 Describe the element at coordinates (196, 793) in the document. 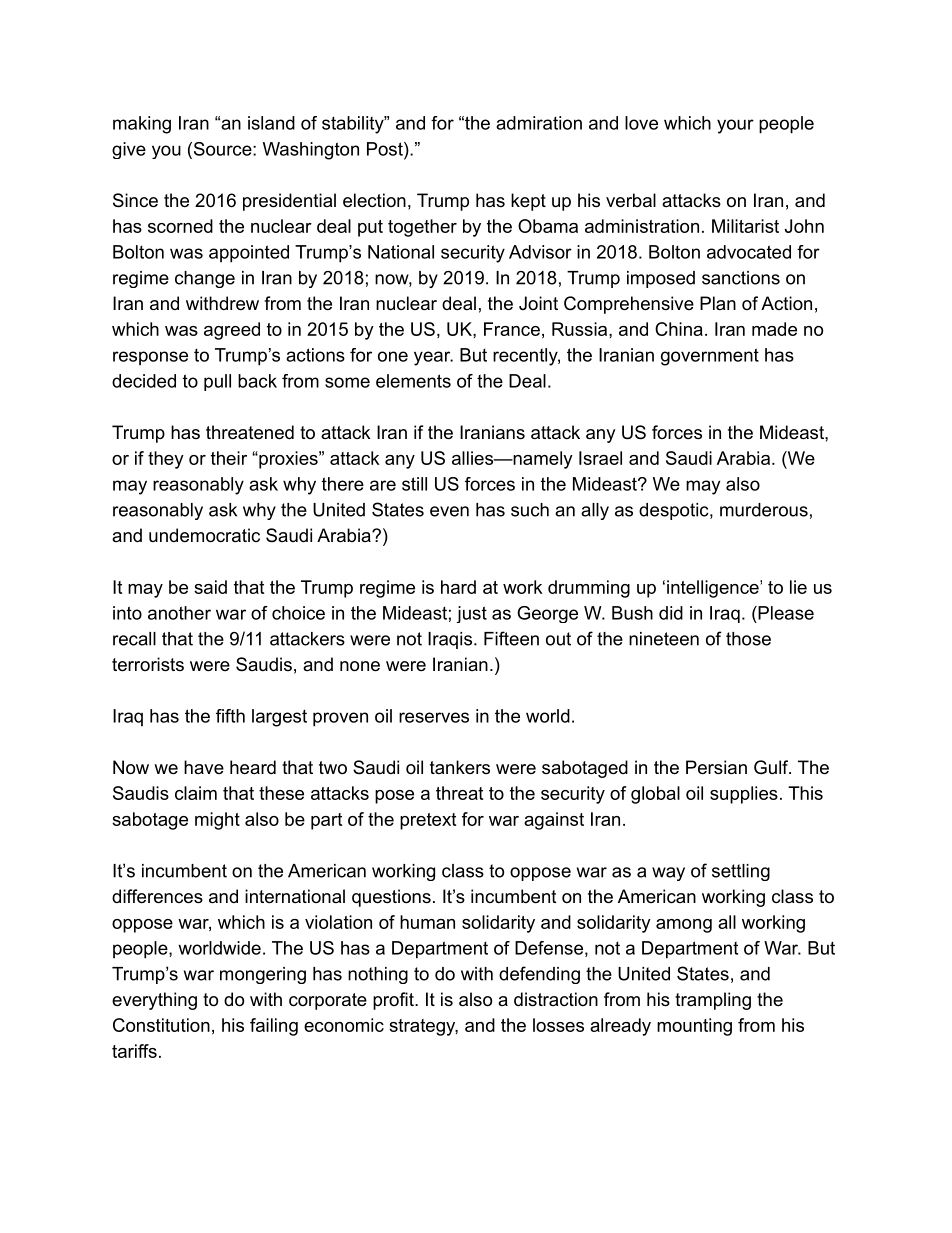

I see `claim` at that location.
